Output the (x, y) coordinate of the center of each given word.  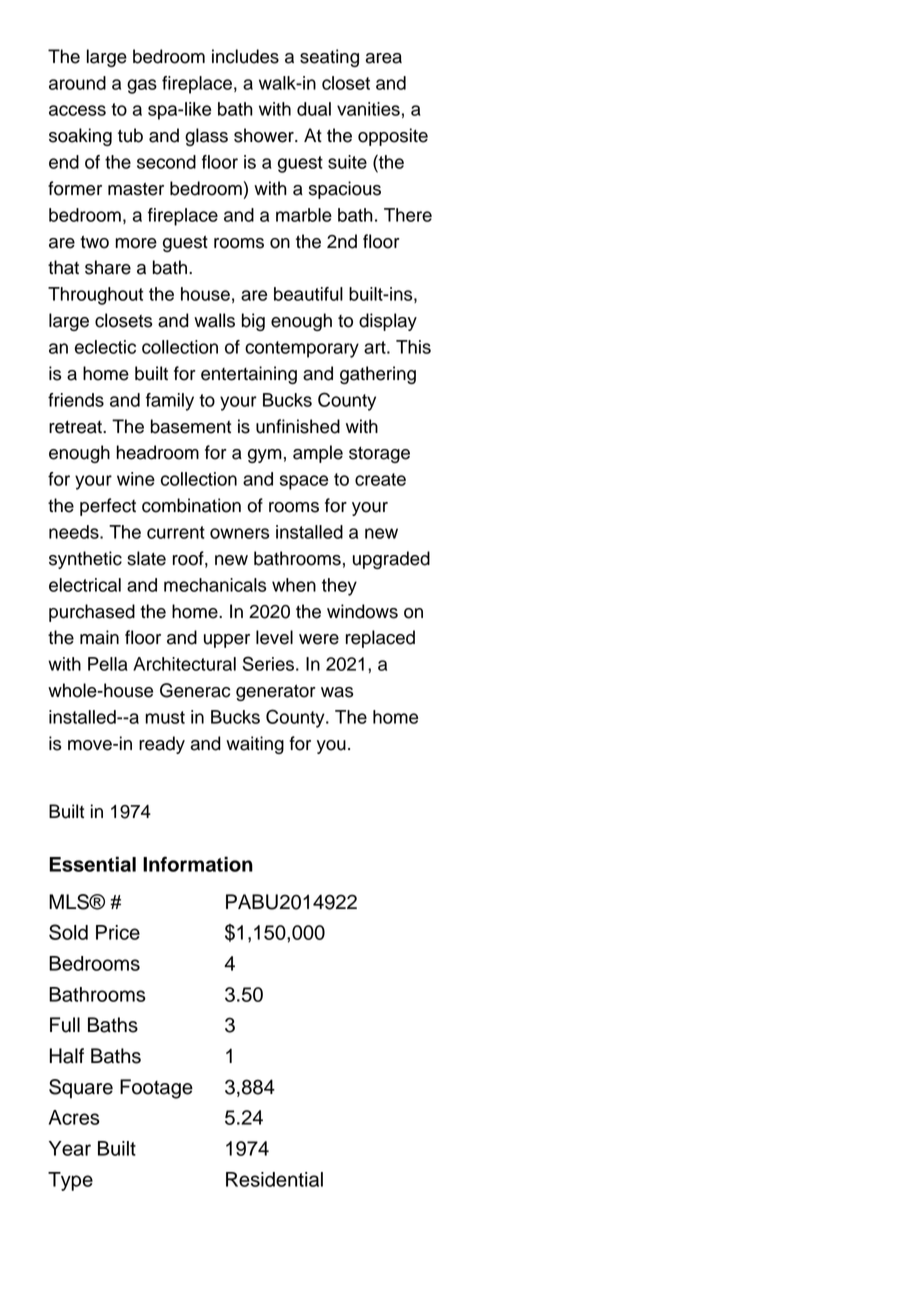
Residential (274, 1179)
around (77, 83)
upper (227, 641)
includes (245, 56)
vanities (368, 109)
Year (70, 1148)
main (99, 637)
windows (362, 611)
